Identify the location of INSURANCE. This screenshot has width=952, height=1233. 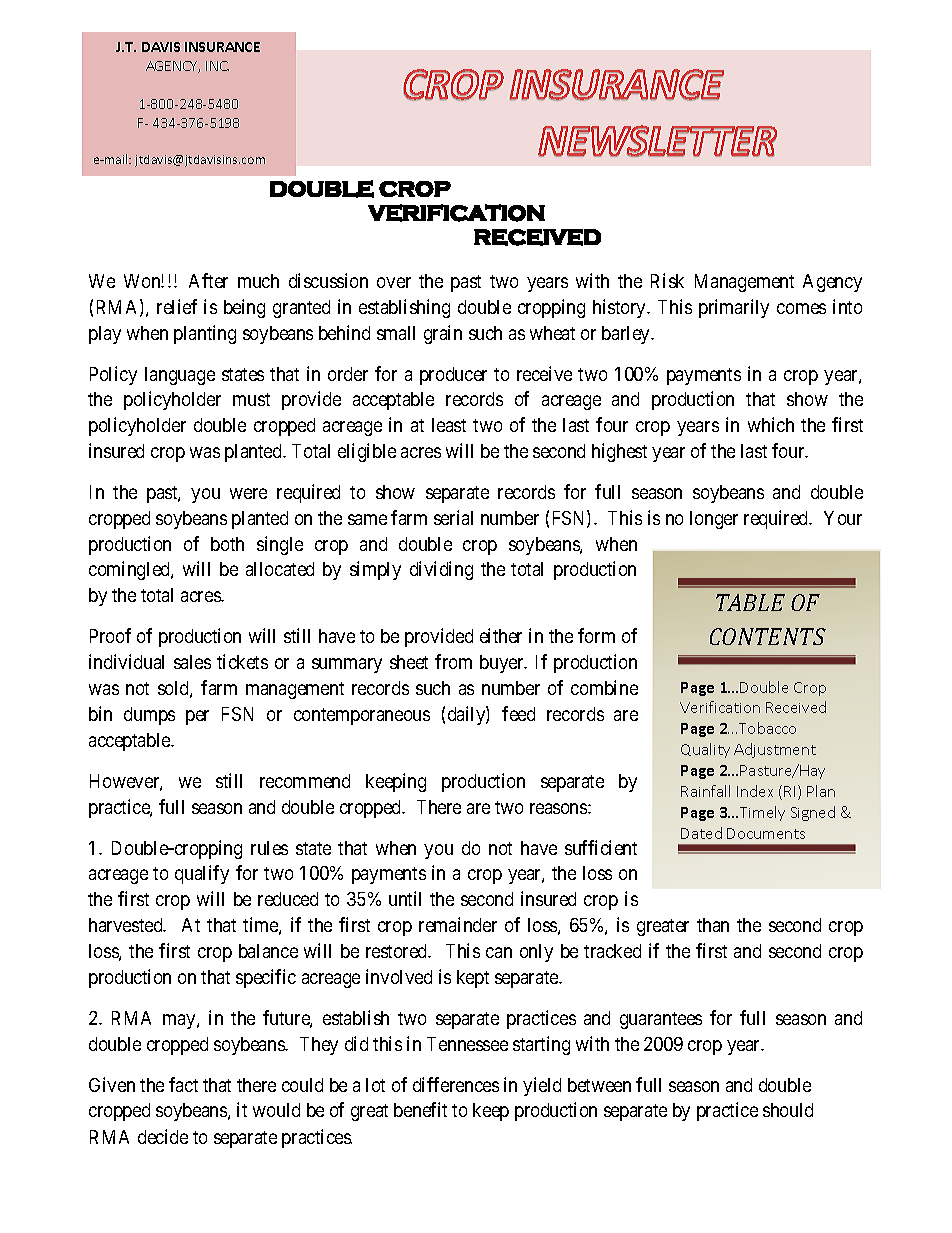
(222, 47).
